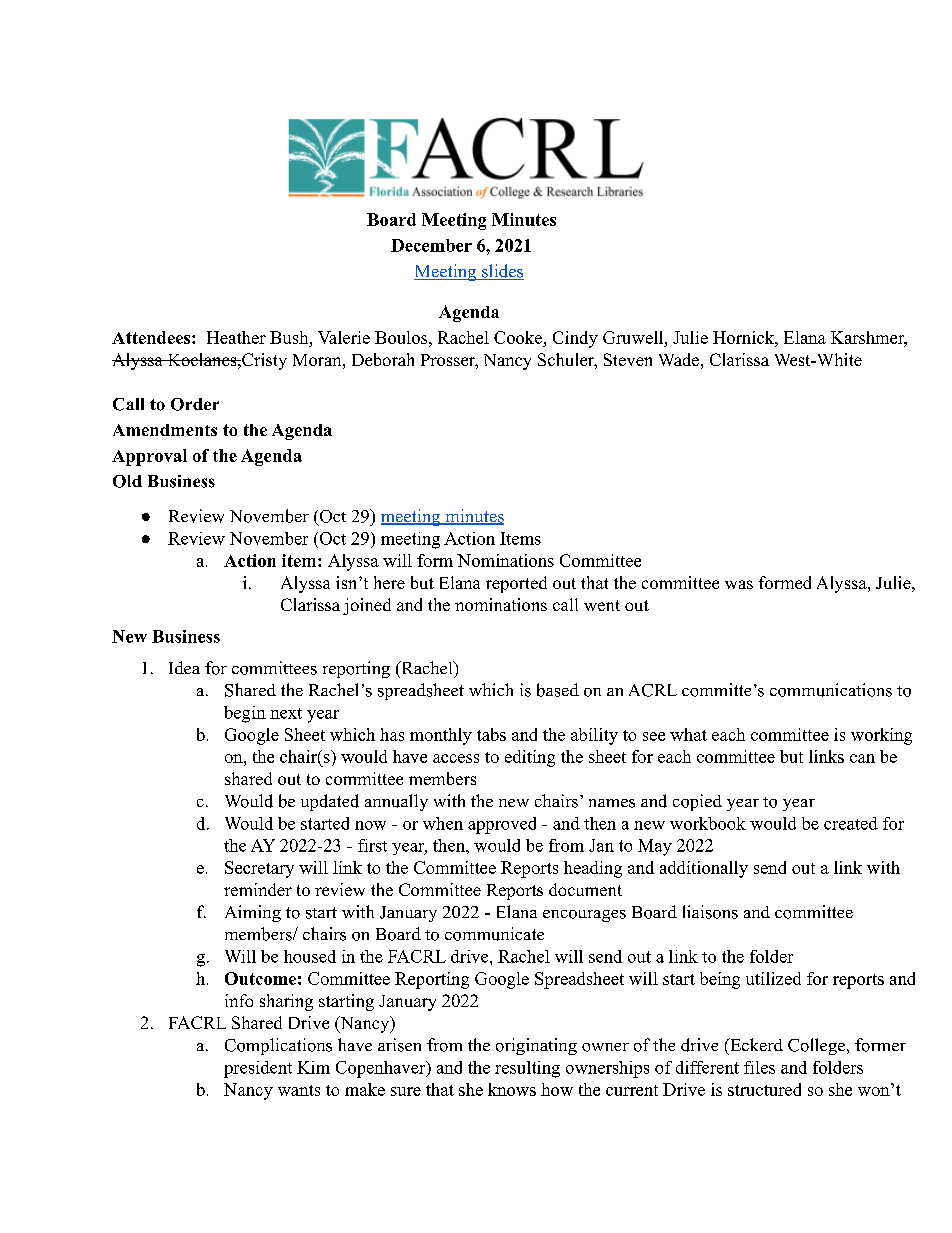 The height and width of the screenshot is (1233, 952). What do you see at coordinates (527, 1069) in the screenshot?
I see `resulting` at bounding box center [527, 1069].
